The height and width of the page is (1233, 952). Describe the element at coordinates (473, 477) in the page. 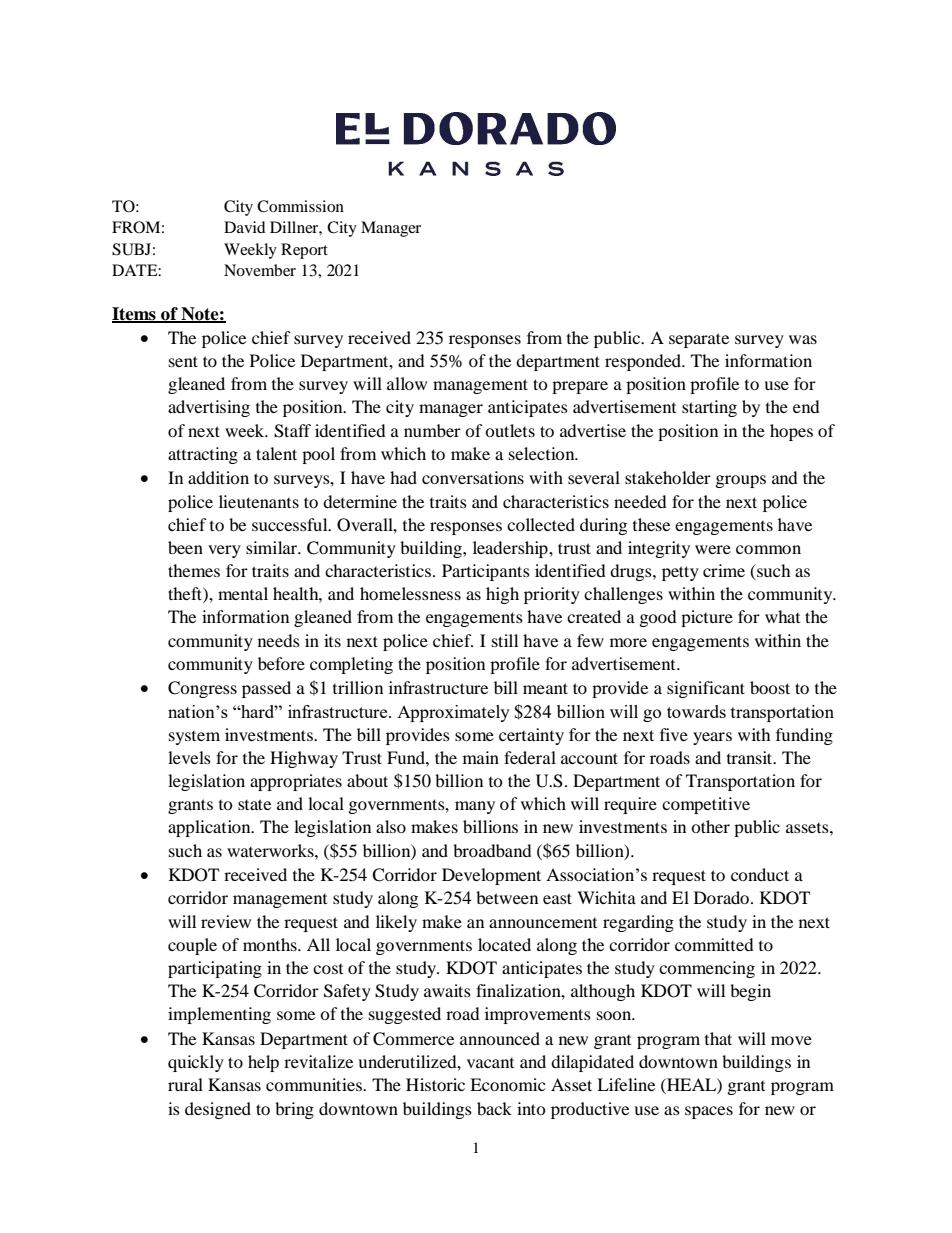

I see `conversations` at that location.
